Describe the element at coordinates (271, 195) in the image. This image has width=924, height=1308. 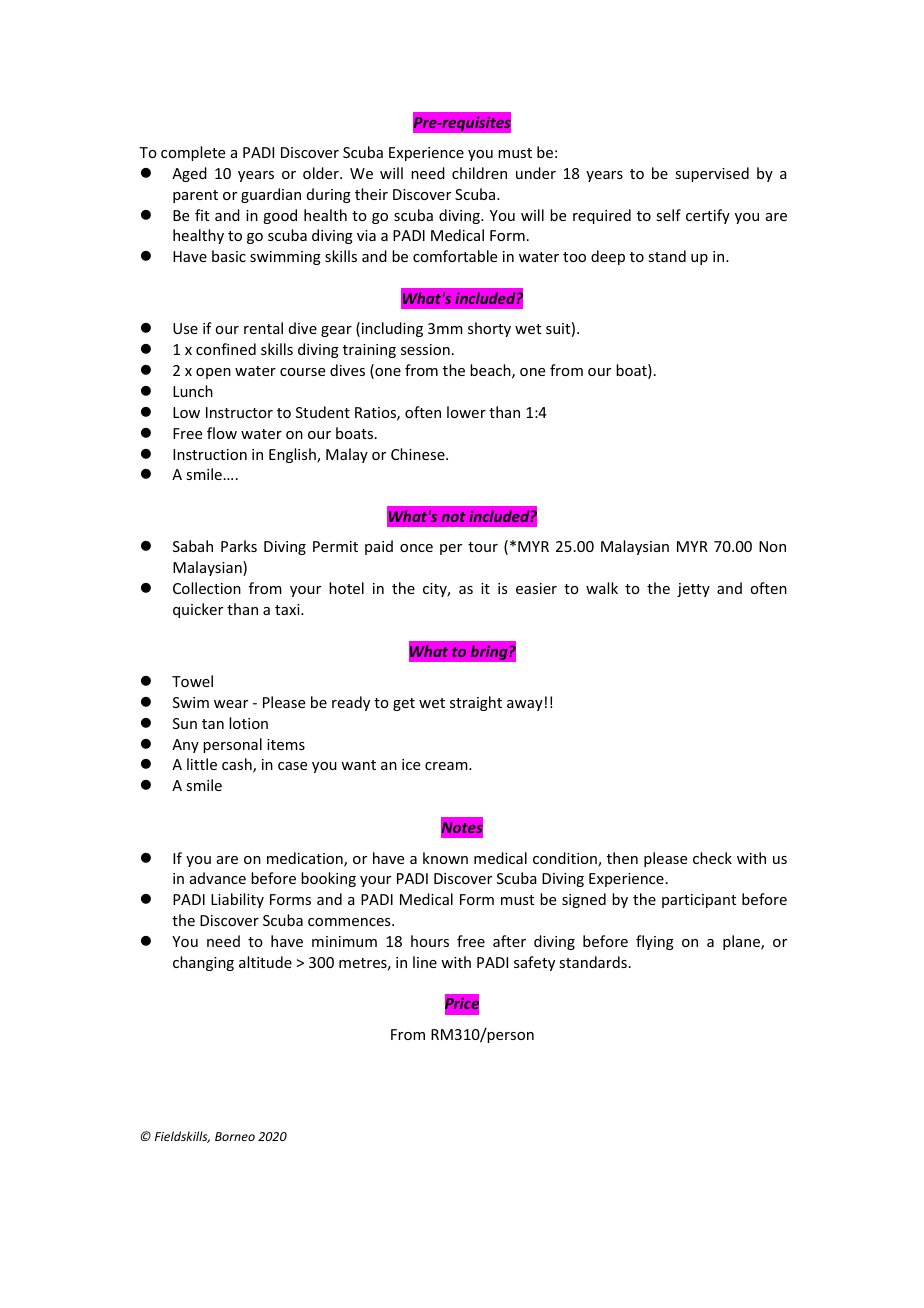
I see `guardian` at that location.
